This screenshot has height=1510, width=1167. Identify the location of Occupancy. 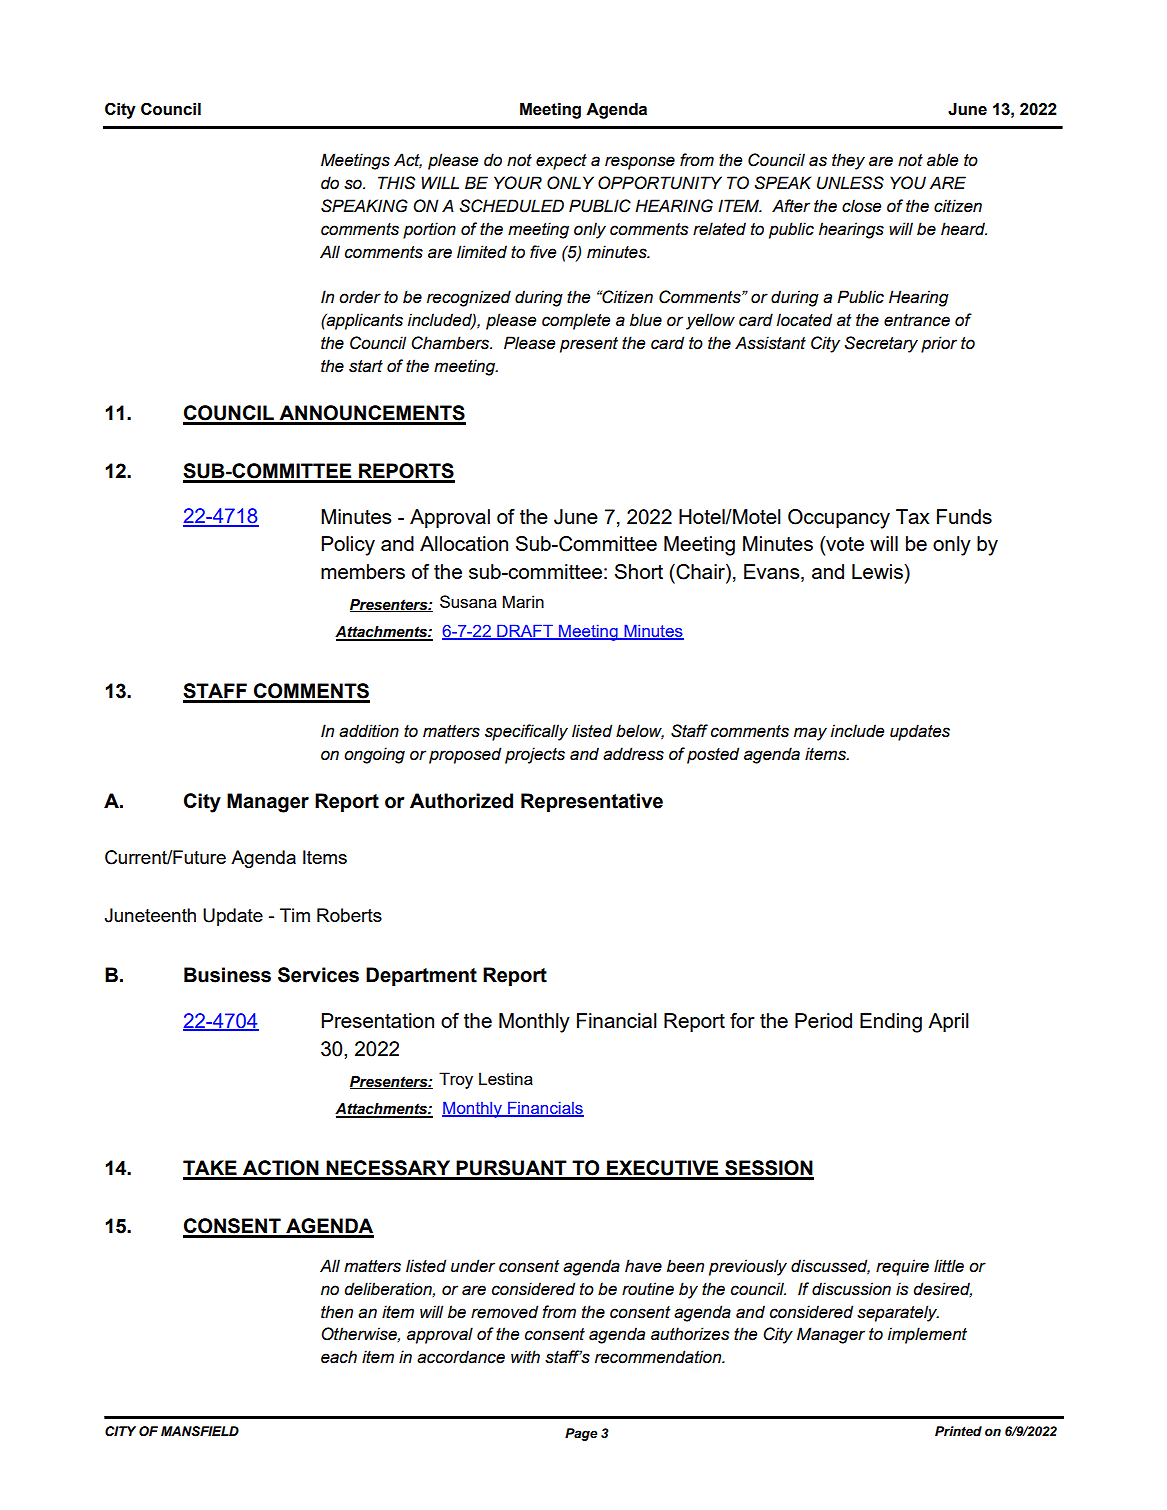
(839, 519).
